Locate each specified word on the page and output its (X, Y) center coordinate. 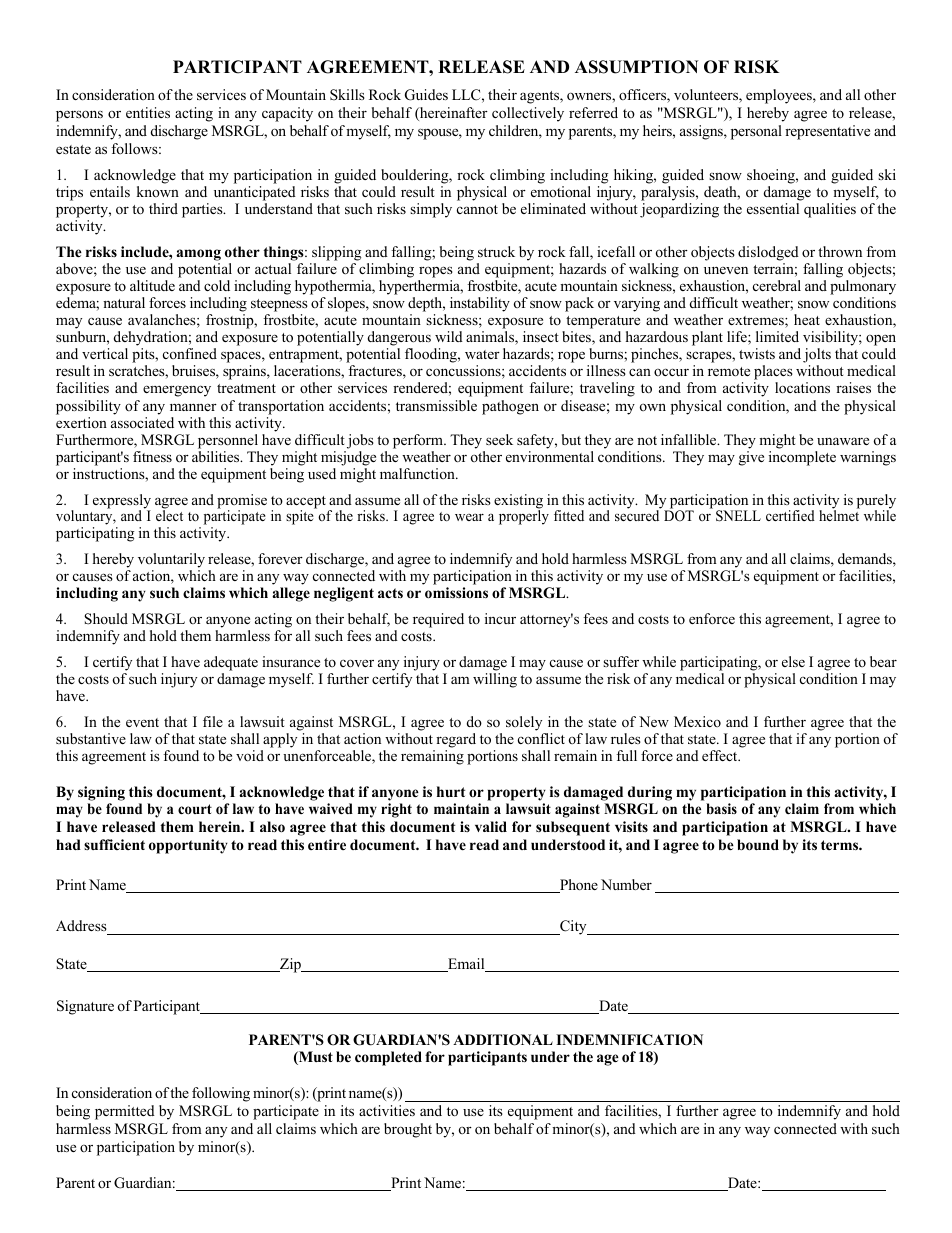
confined (190, 353)
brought (408, 1130)
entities (148, 112)
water (482, 354)
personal (756, 132)
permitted (125, 1112)
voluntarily (171, 560)
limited (777, 336)
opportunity (188, 846)
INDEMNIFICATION (629, 1040)
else (793, 661)
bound (758, 845)
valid (491, 826)
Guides (426, 95)
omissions (456, 593)
